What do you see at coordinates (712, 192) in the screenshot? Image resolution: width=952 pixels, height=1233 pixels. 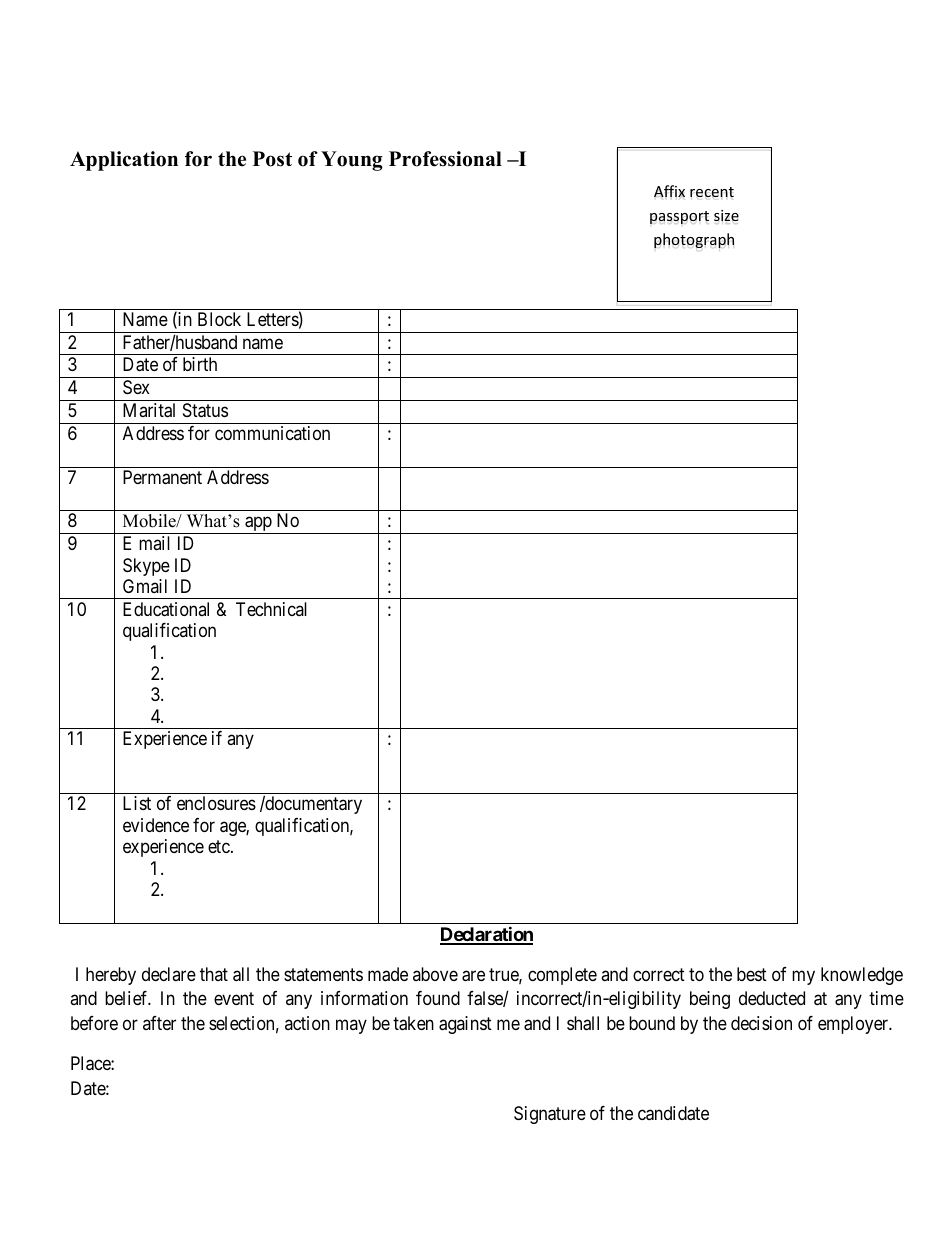 I see `recent` at bounding box center [712, 192].
